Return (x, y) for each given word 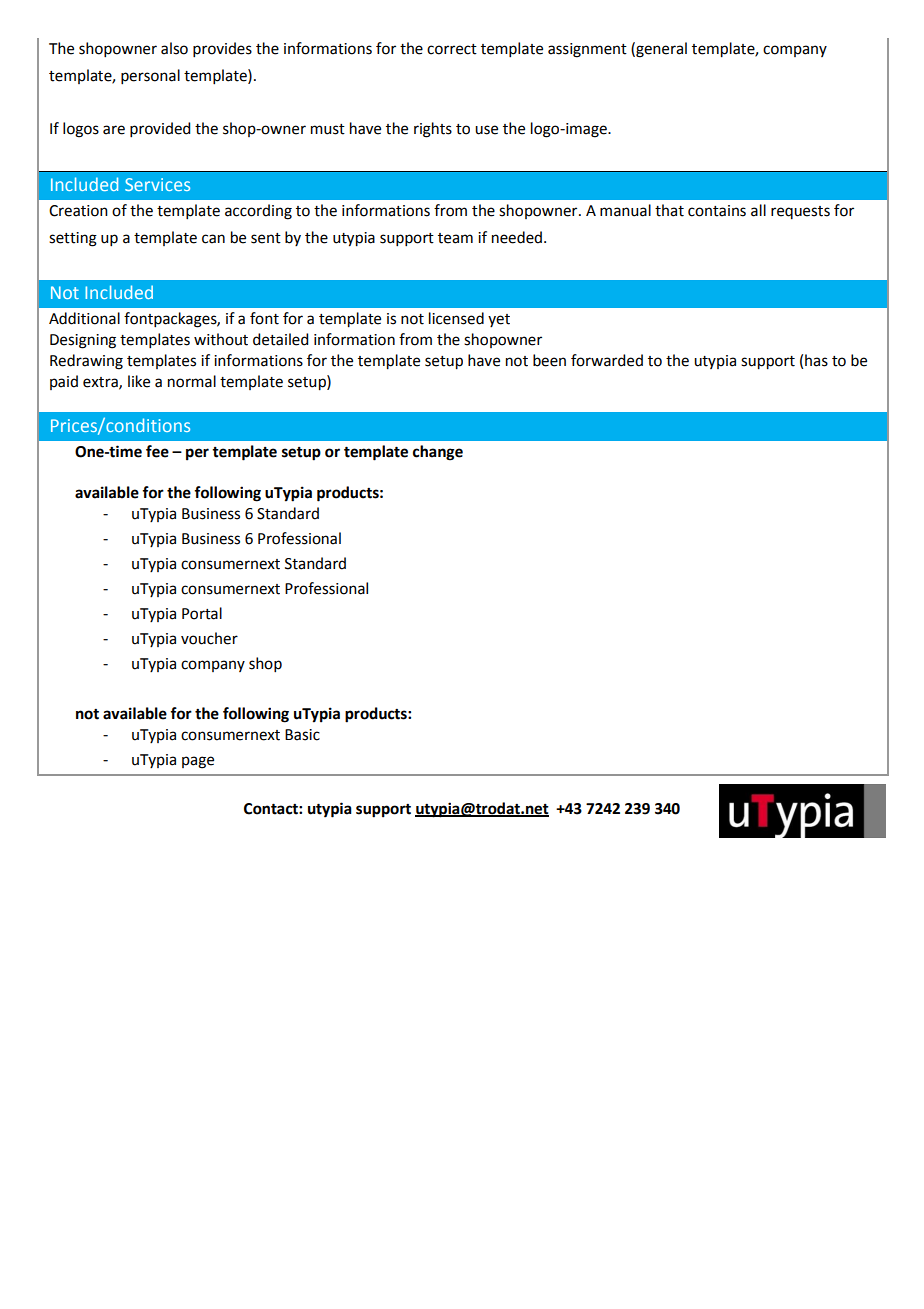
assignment (587, 50)
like (139, 381)
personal (150, 76)
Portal (202, 613)
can (213, 239)
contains (717, 211)
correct (452, 49)
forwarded (607, 360)
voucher (209, 638)
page (198, 762)
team (455, 238)
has (816, 360)
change (438, 453)
